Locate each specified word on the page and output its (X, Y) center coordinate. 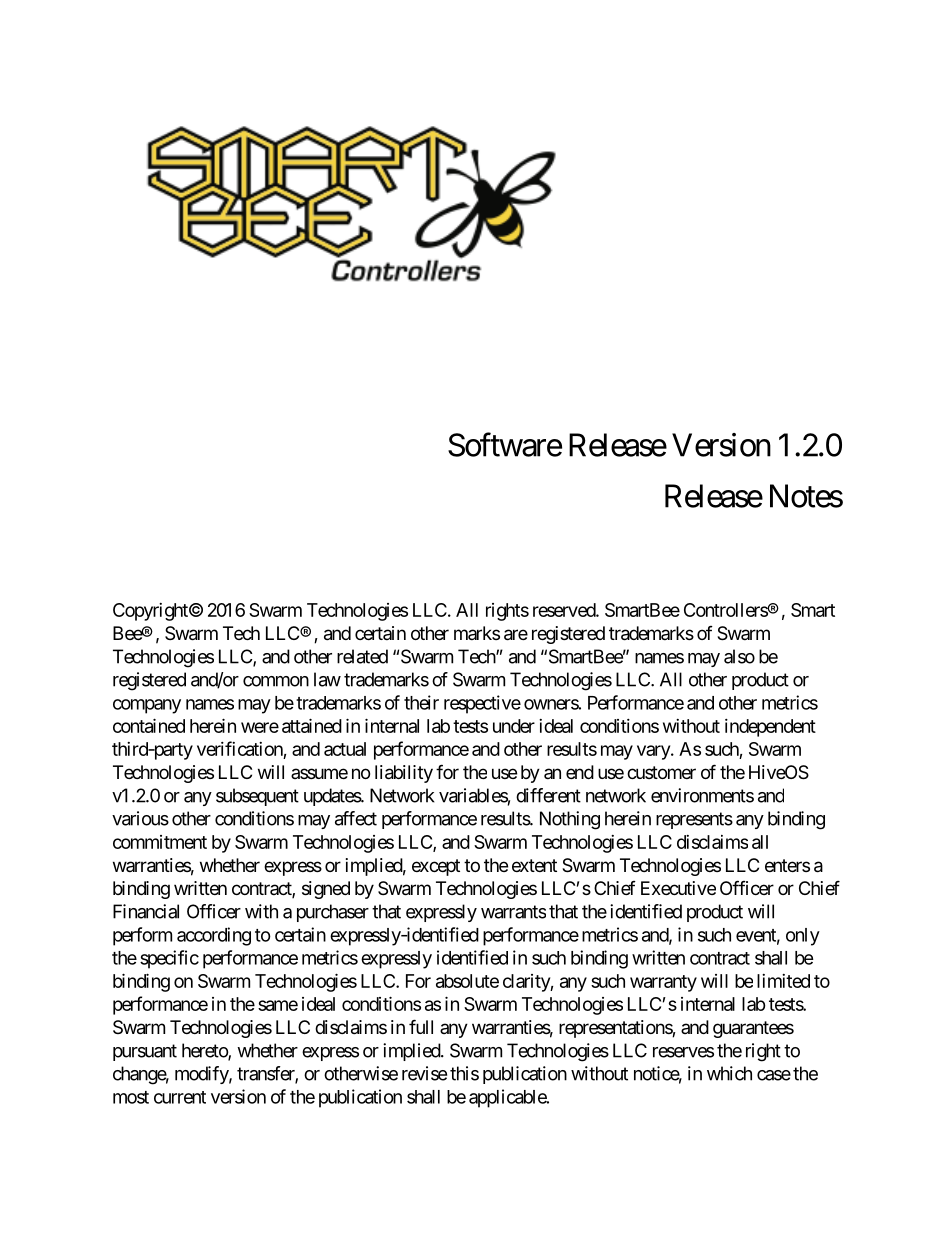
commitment (160, 842)
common (276, 681)
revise (424, 1073)
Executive (678, 888)
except (436, 867)
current (180, 1097)
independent (770, 728)
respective (482, 704)
